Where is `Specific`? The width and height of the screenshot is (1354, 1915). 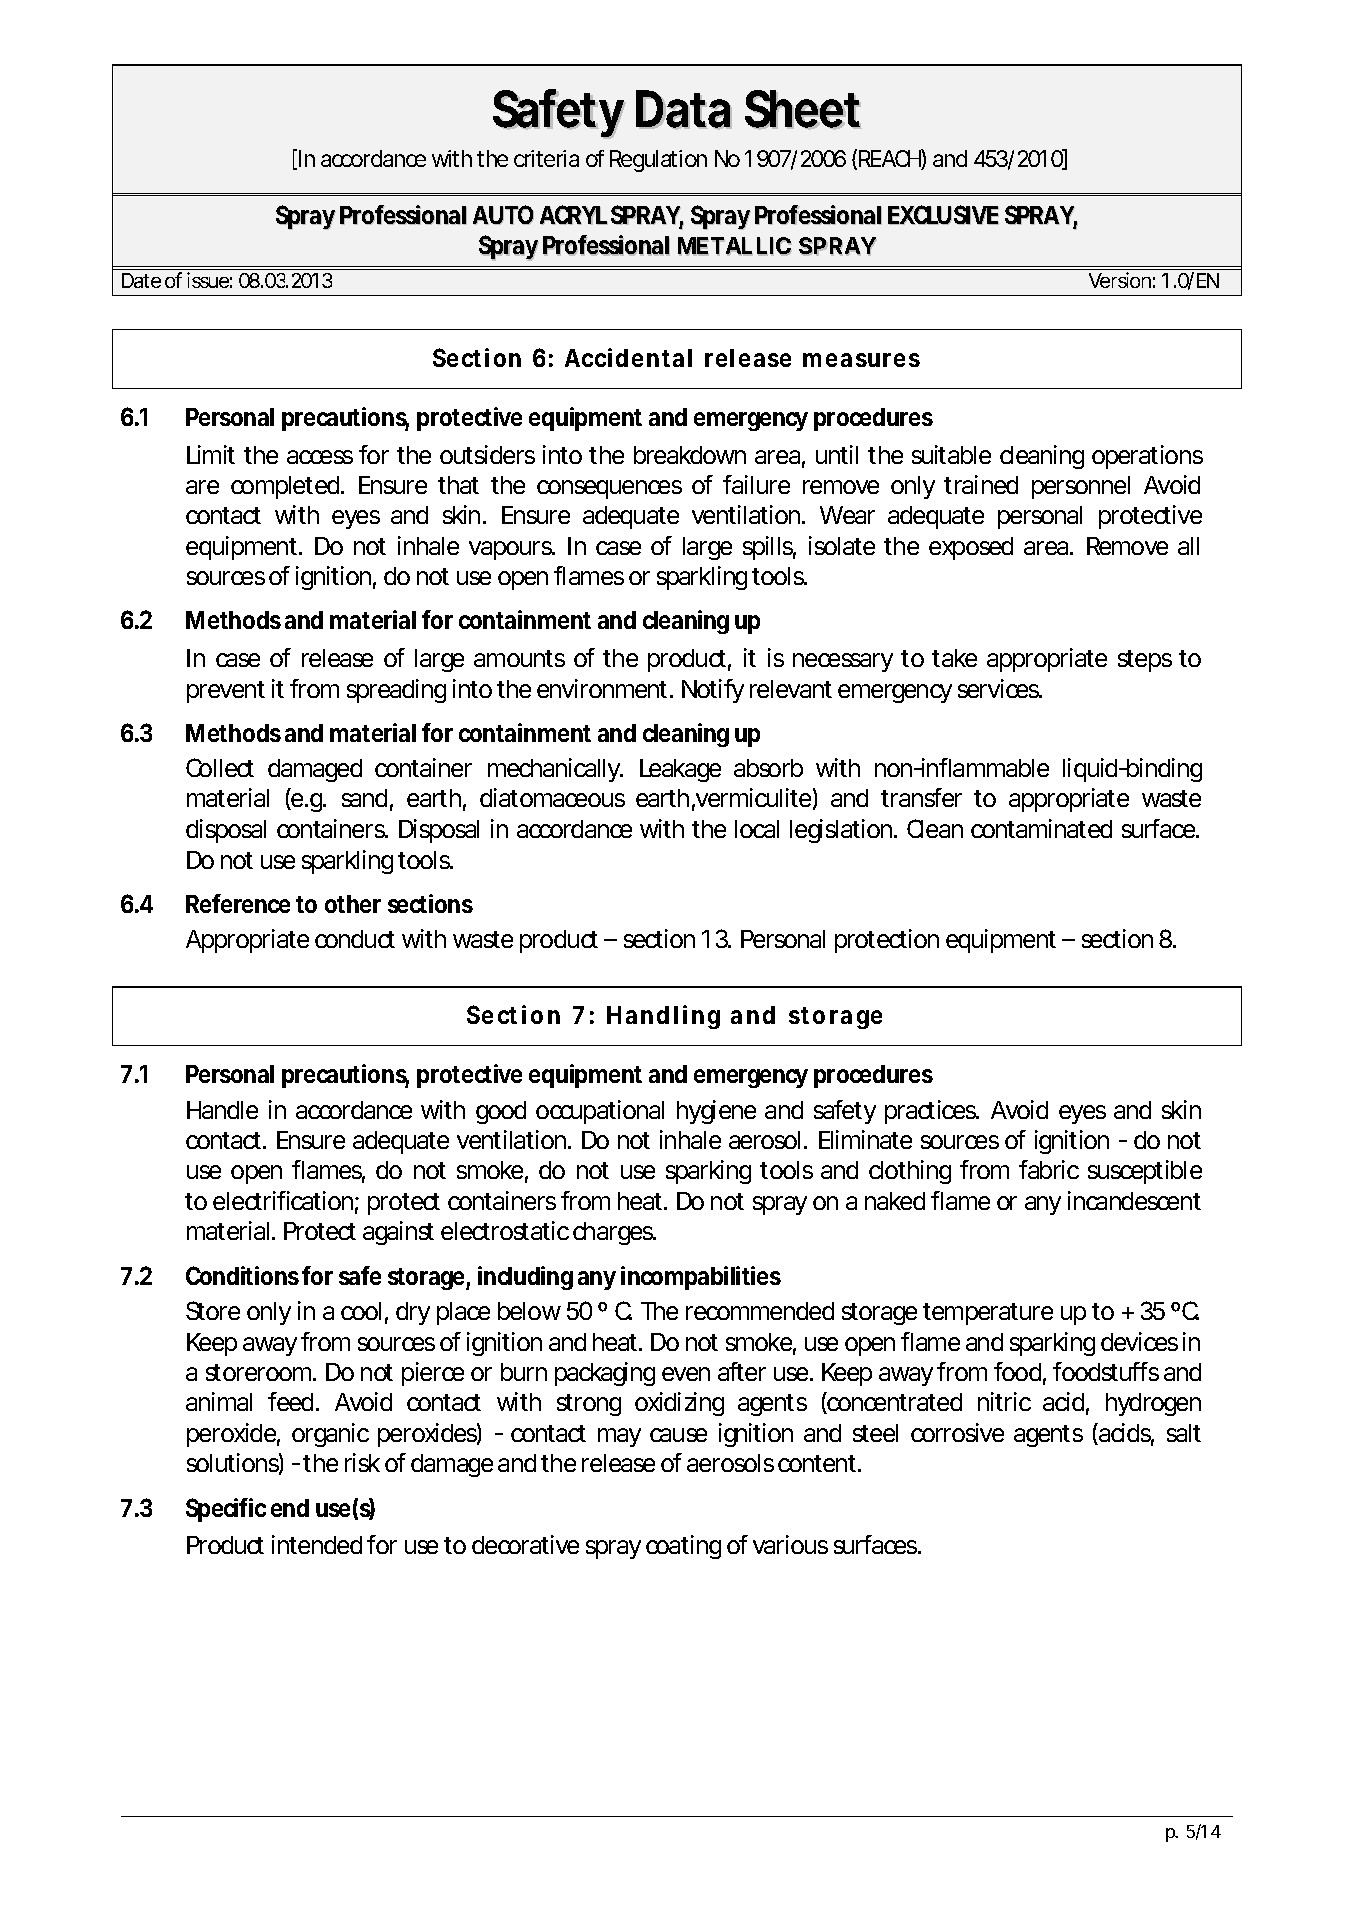
Specific is located at coordinates (226, 1510).
